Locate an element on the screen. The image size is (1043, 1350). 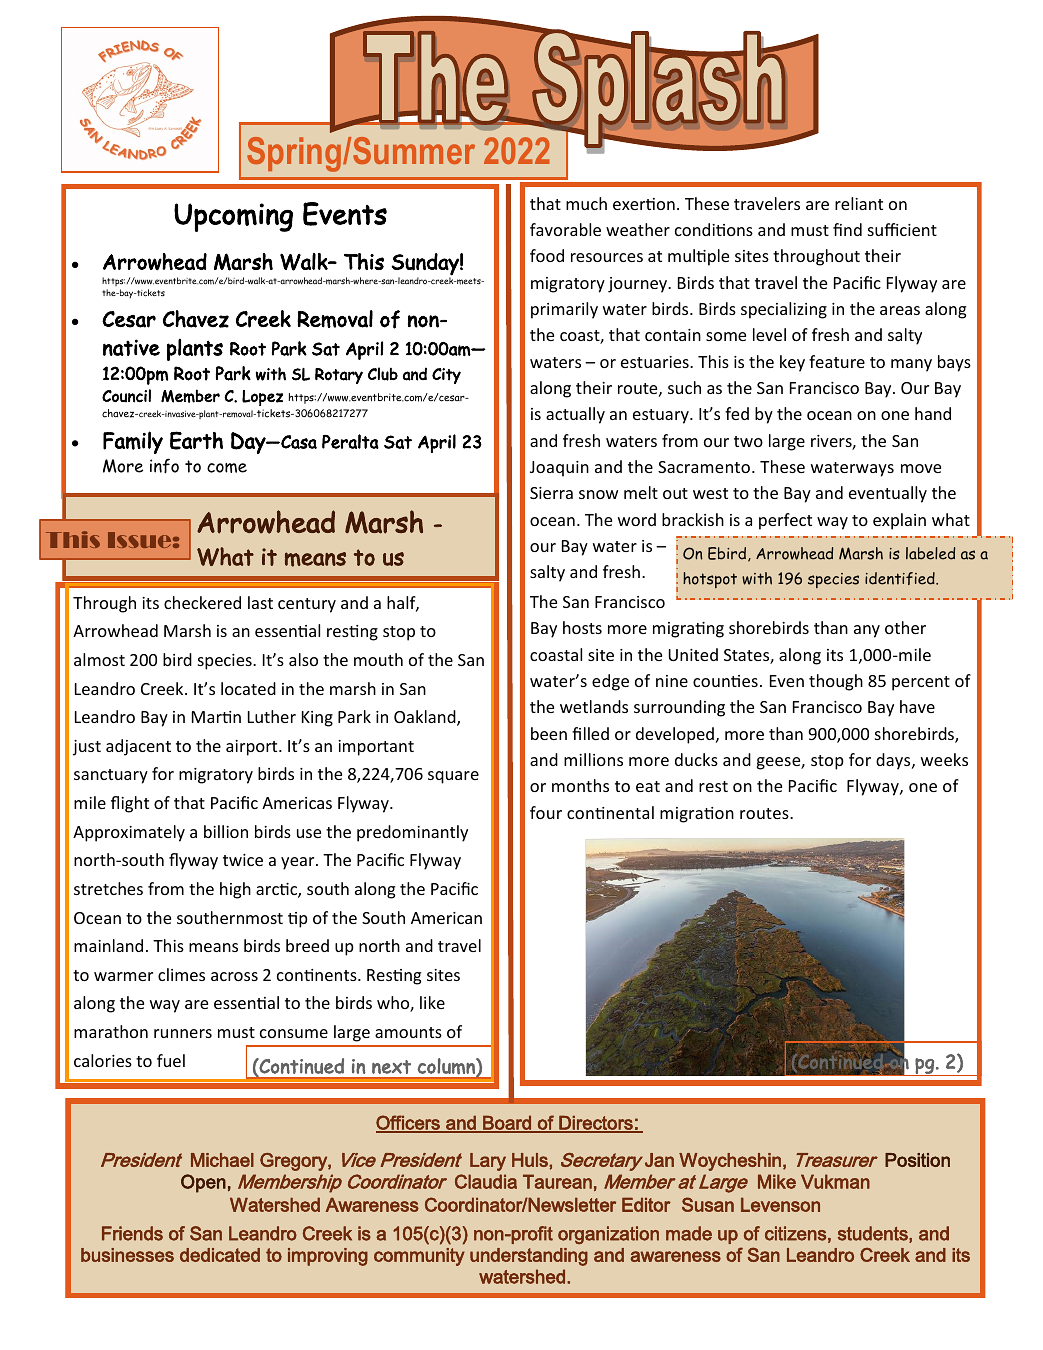
find is located at coordinates (847, 229).
